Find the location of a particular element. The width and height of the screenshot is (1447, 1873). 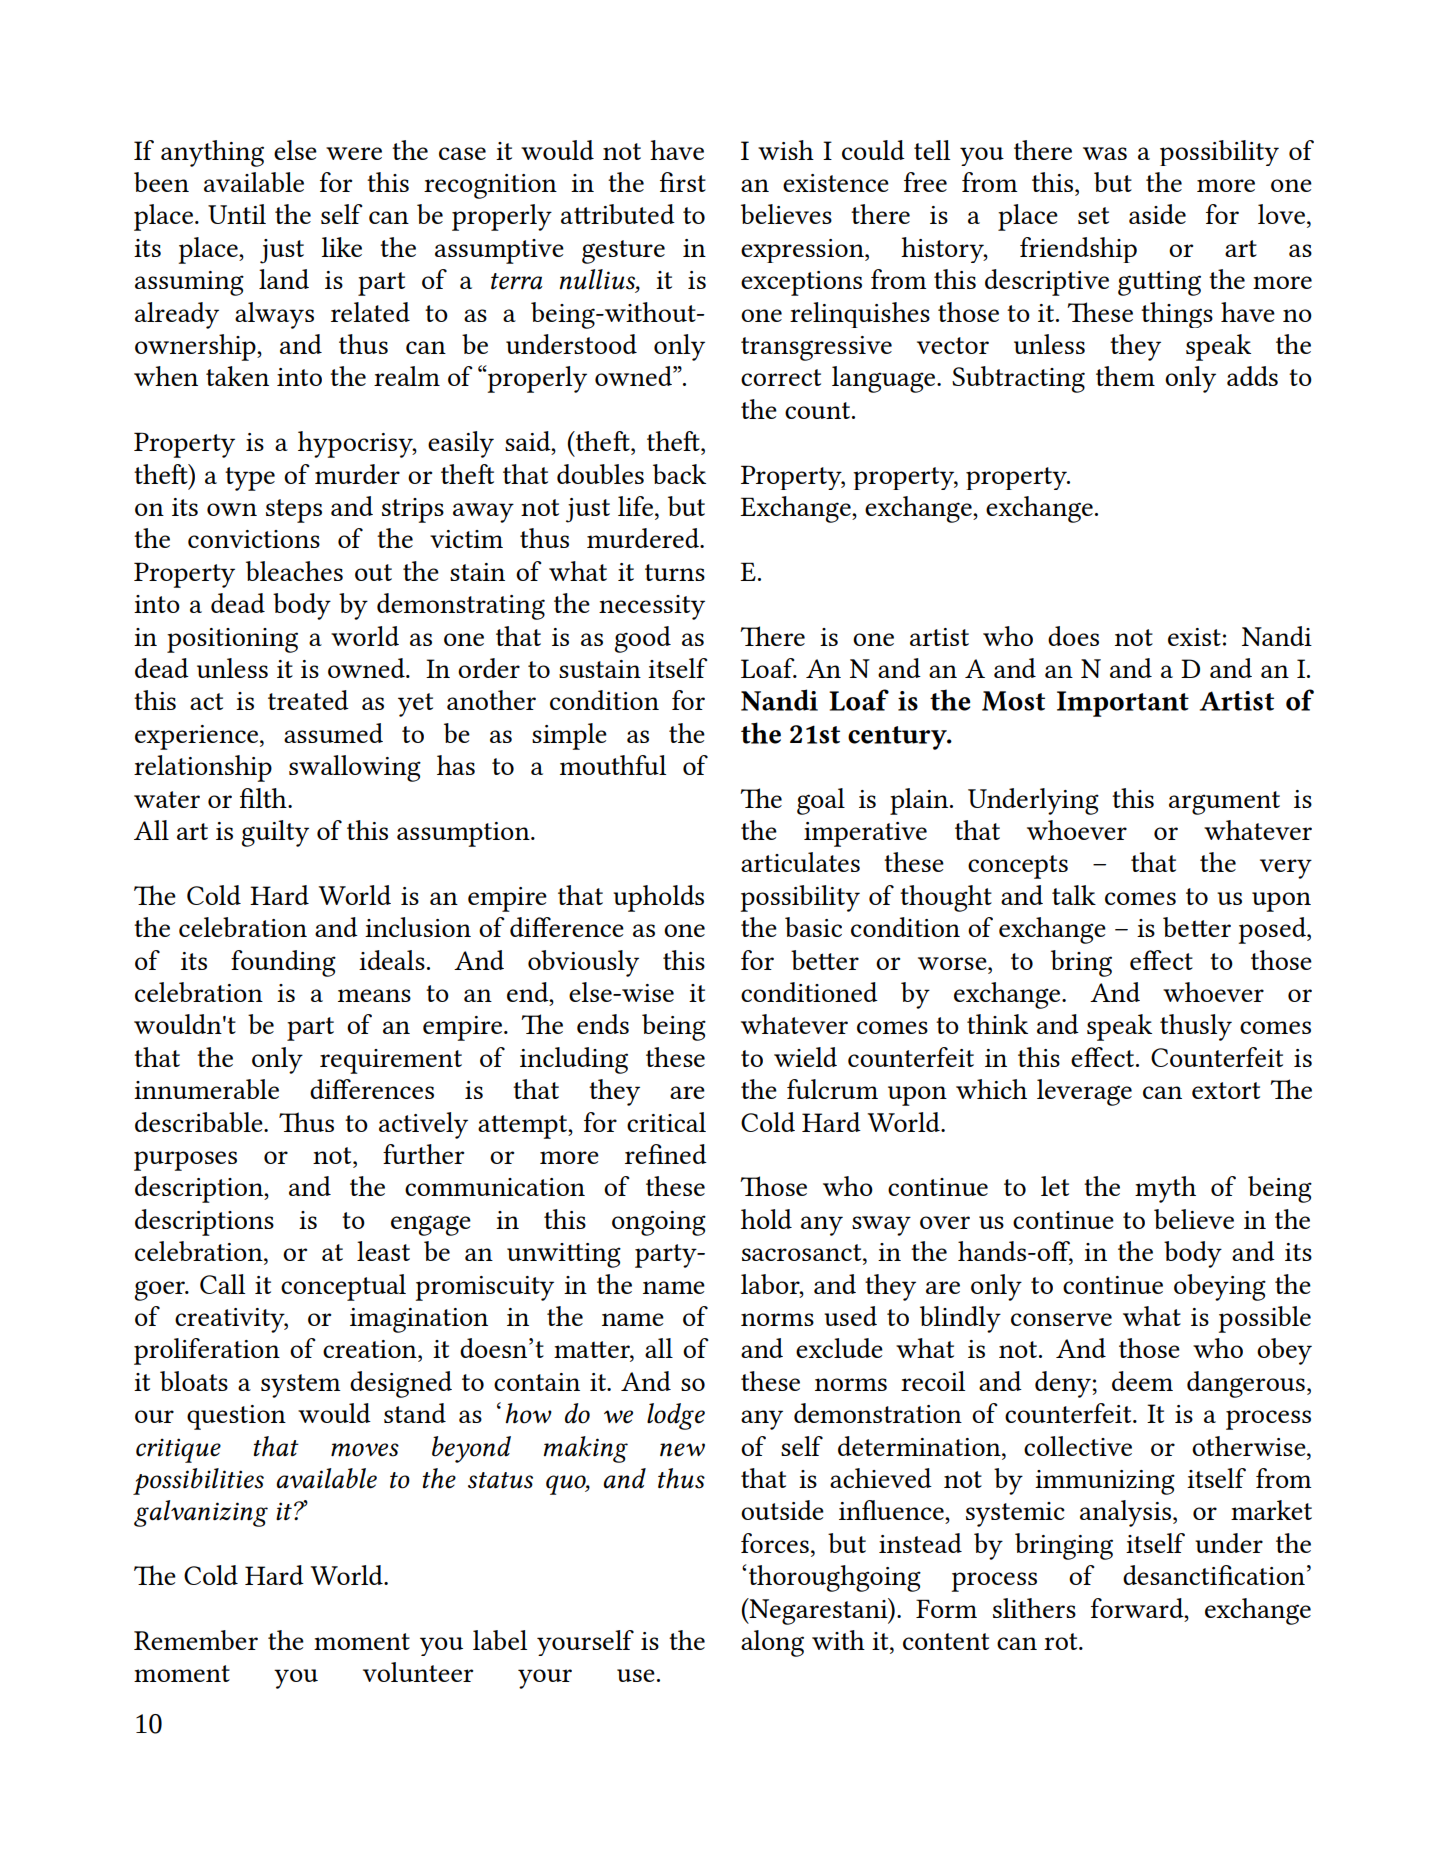

Until is located at coordinates (237, 214).
